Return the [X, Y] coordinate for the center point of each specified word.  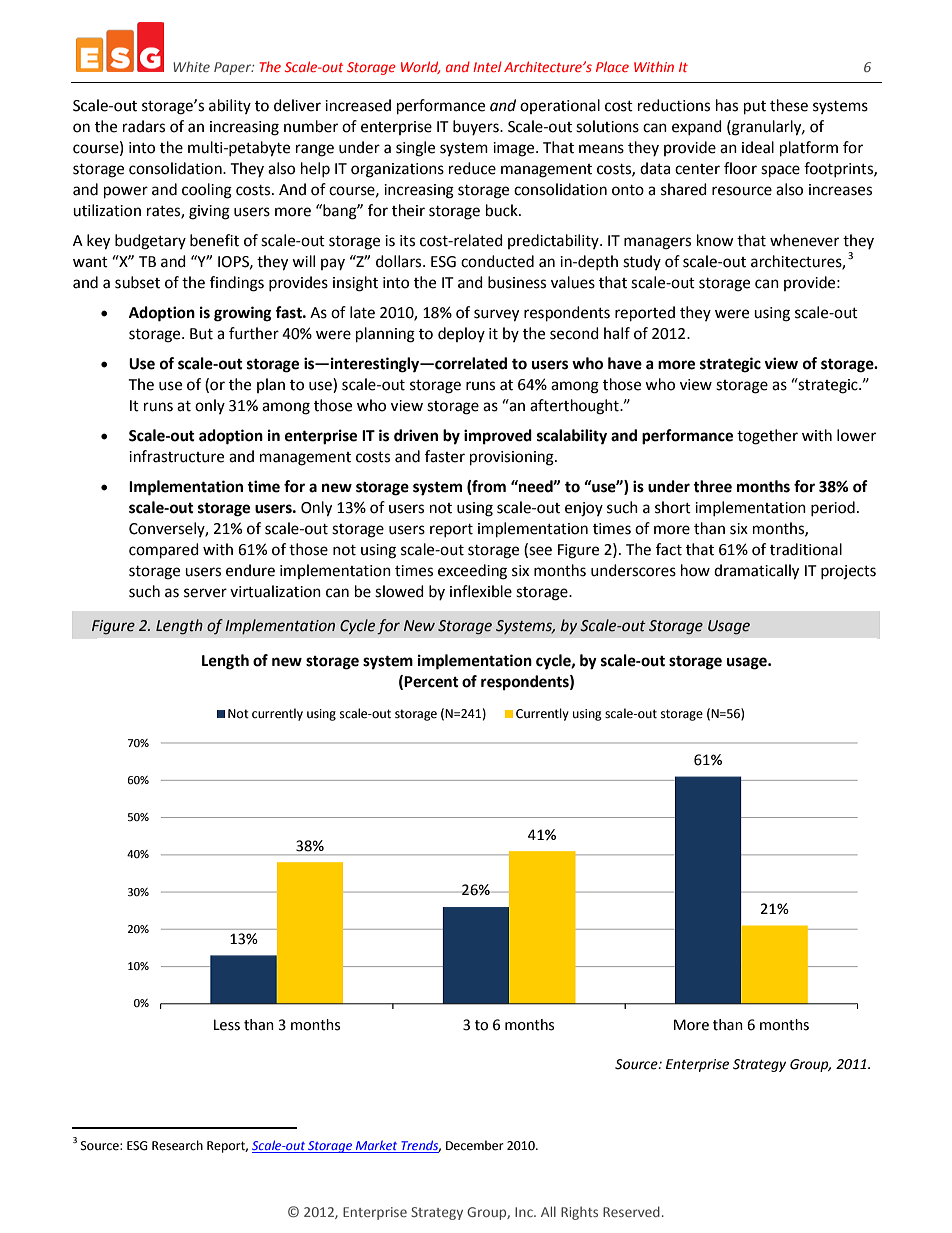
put [755, 108]
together [767, 437]
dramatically [756, 572]
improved [498, 437]
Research [177, 1145]
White [191, 66]
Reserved [631, 1211]
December [475, 1145]
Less [227, 1025]
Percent [431, 682]
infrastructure [176, 456]
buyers [477, 127]
